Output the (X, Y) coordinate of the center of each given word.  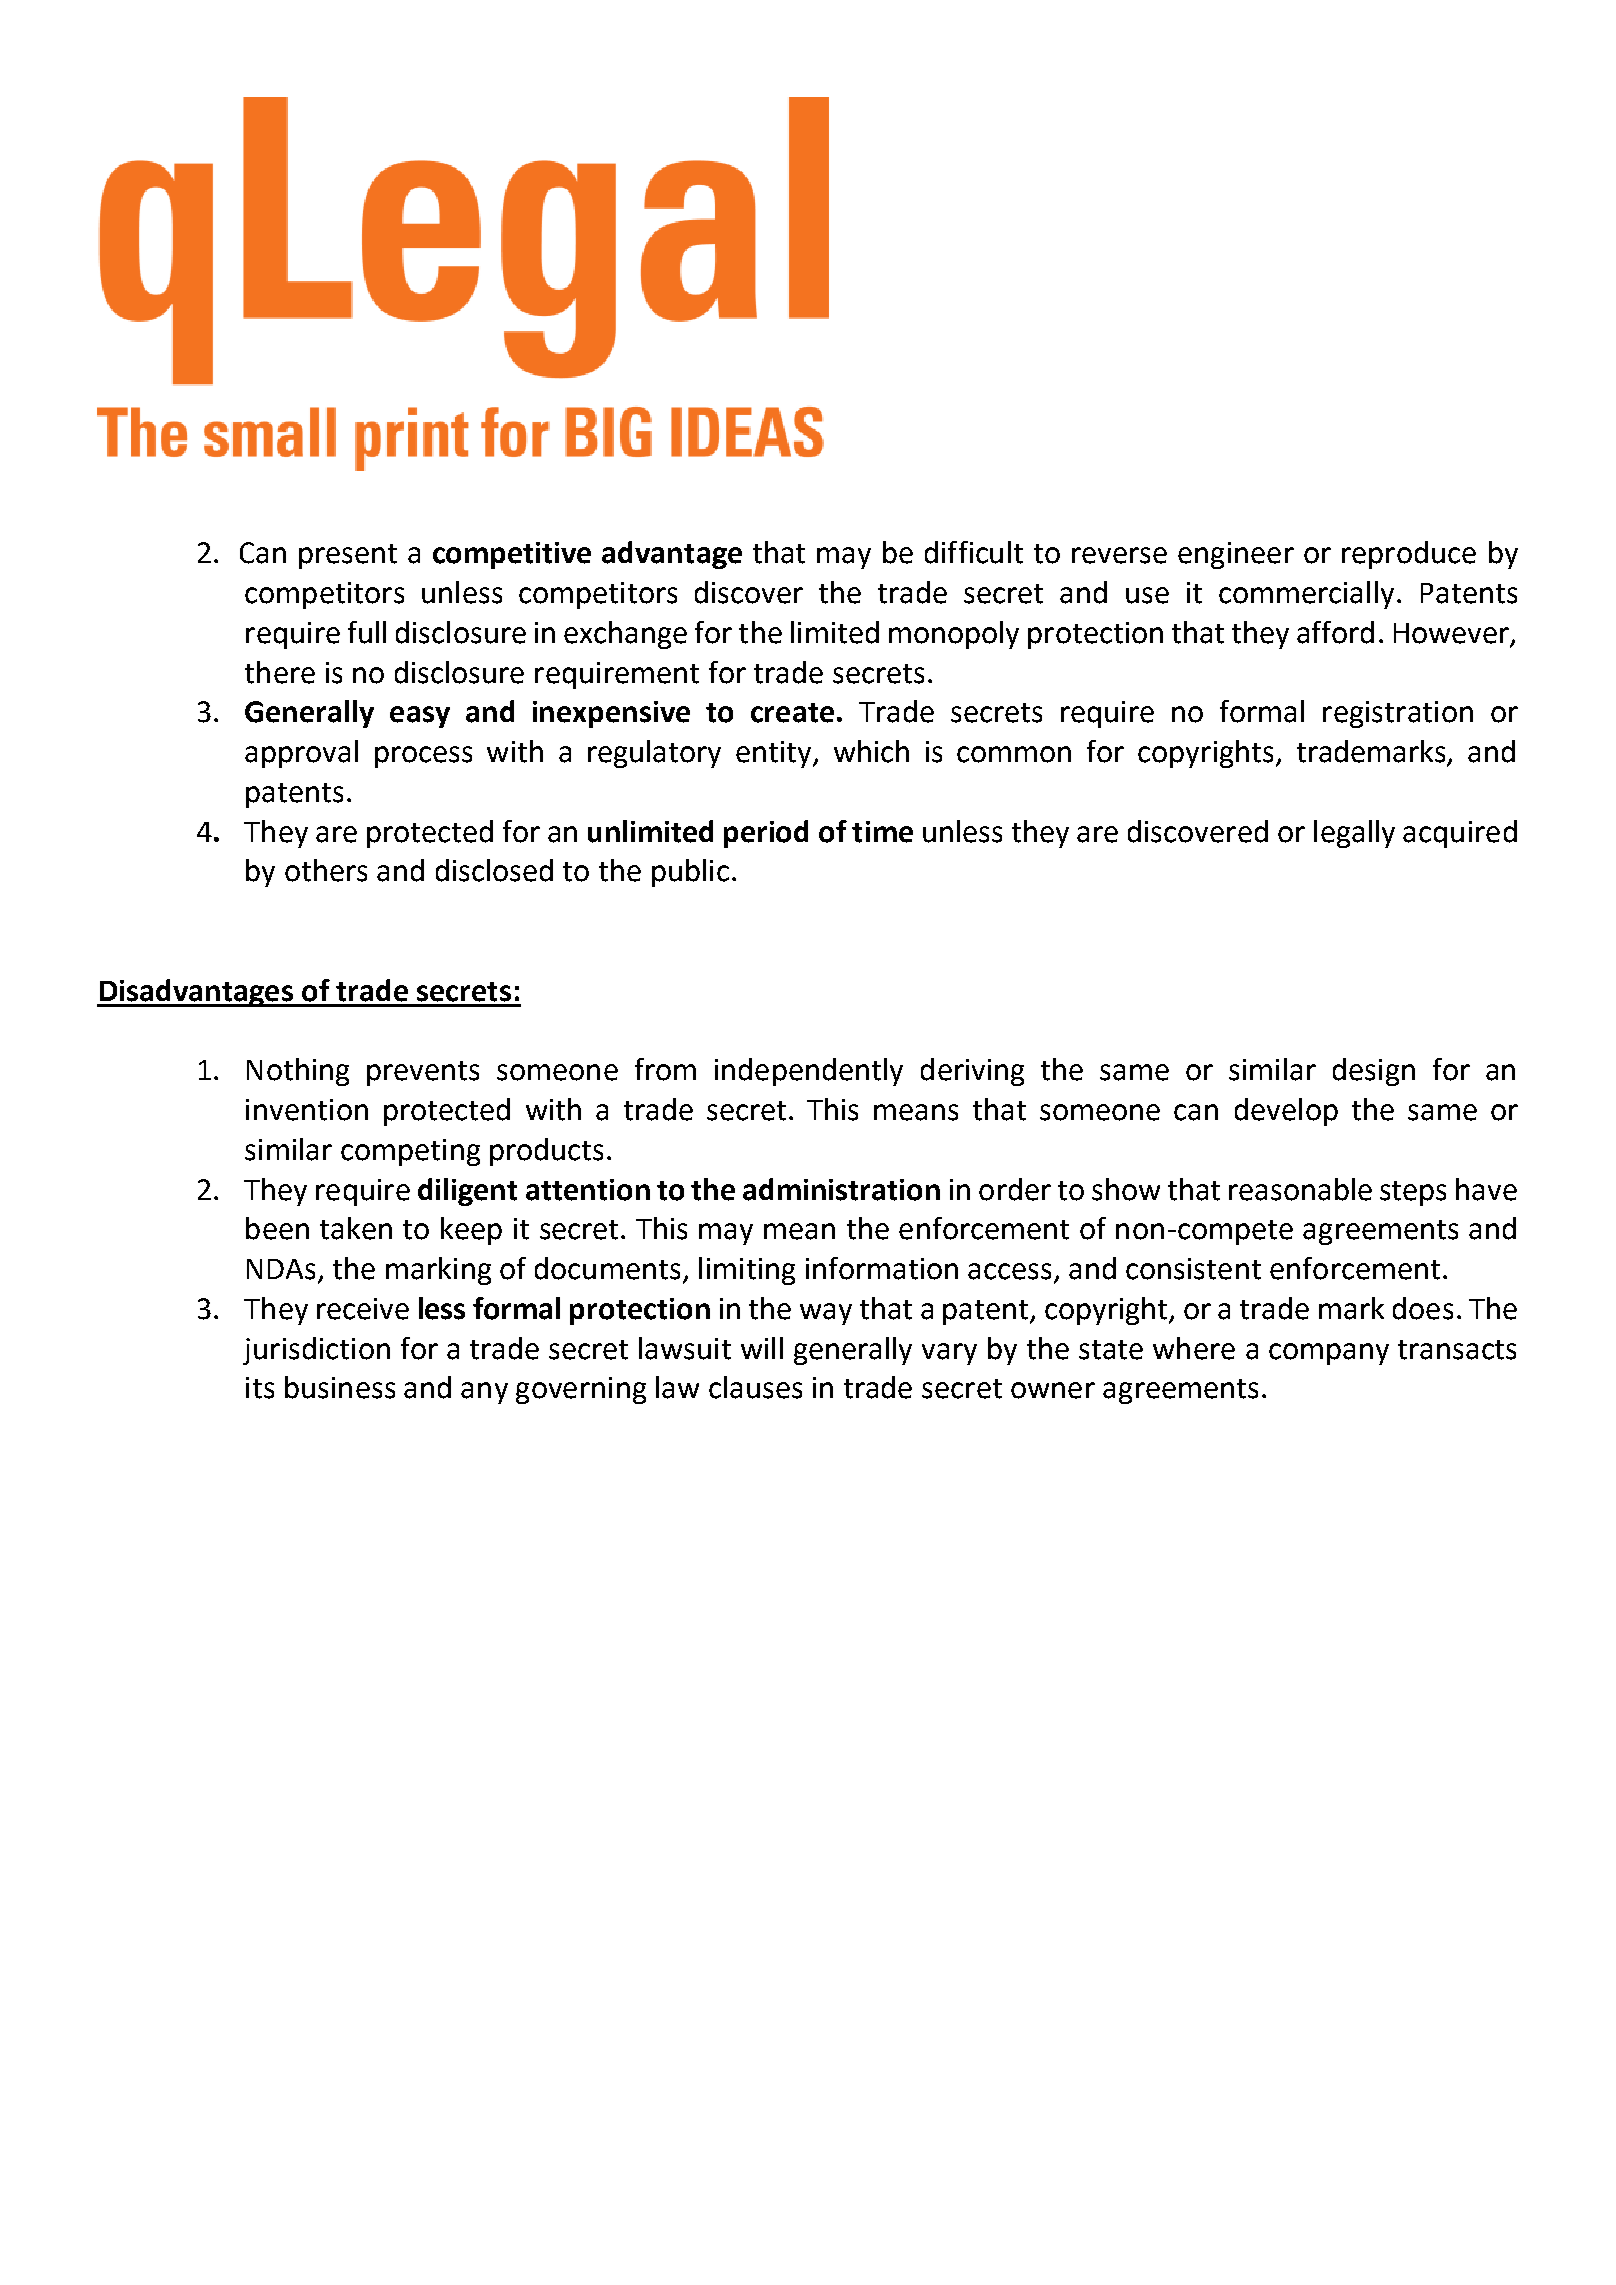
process (423, 757)
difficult (974, 552)
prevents (423, 1073)
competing (410, 1152)
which (871, 751)
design (1374, 1072)
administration (841, 1189)
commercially (1306, 595)
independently (809, 1072)
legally (1354, 834)
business (340, 1387)
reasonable (1300, 1189)
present (348, 556)
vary (949, 1354)
